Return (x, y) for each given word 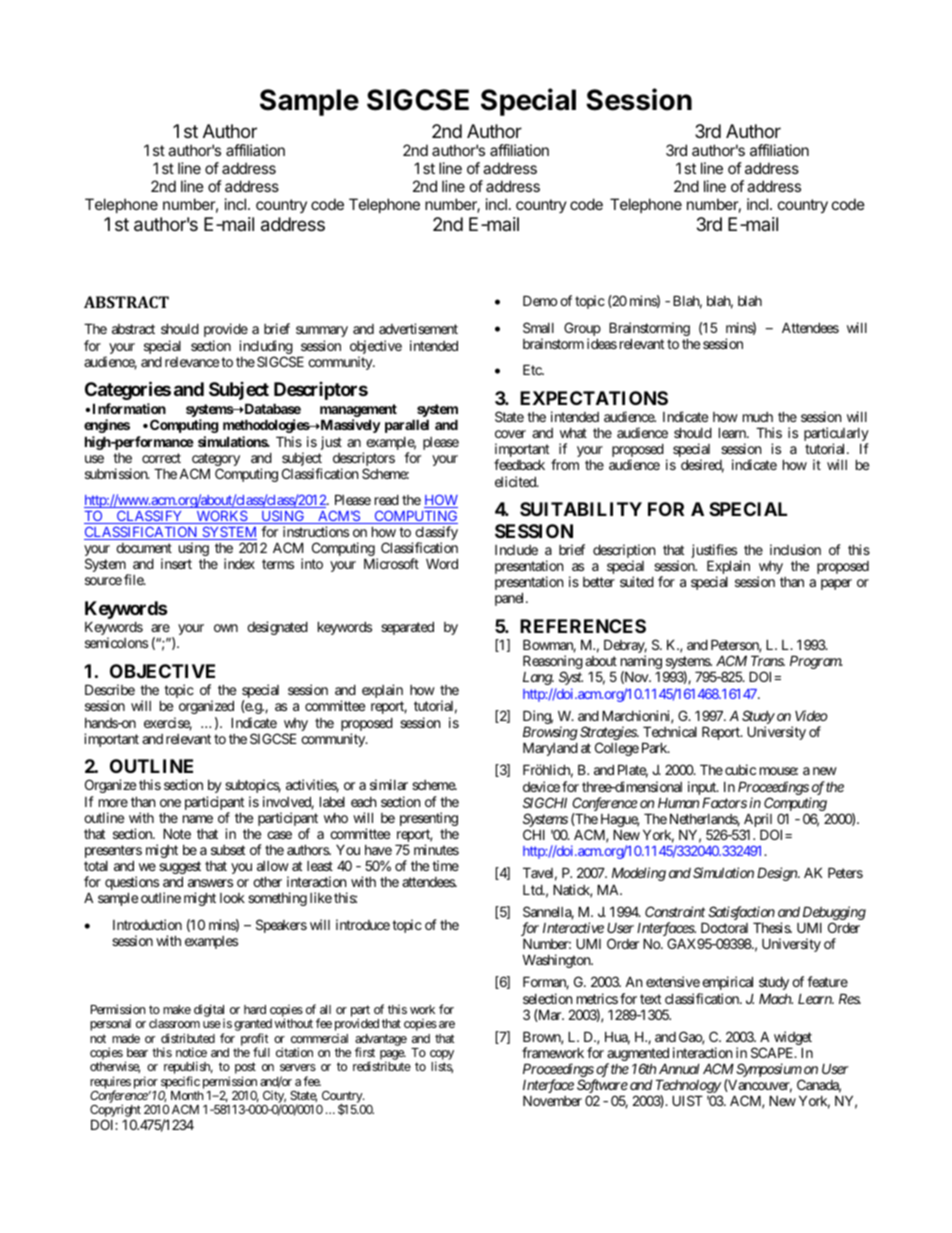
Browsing (550, 734)
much (758, 417)
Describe (110, 689)
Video (811, 715)
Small (538, 327)
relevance (192, 362)
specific (180, 1084)
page (391, 1056)
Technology (688, 1087)
